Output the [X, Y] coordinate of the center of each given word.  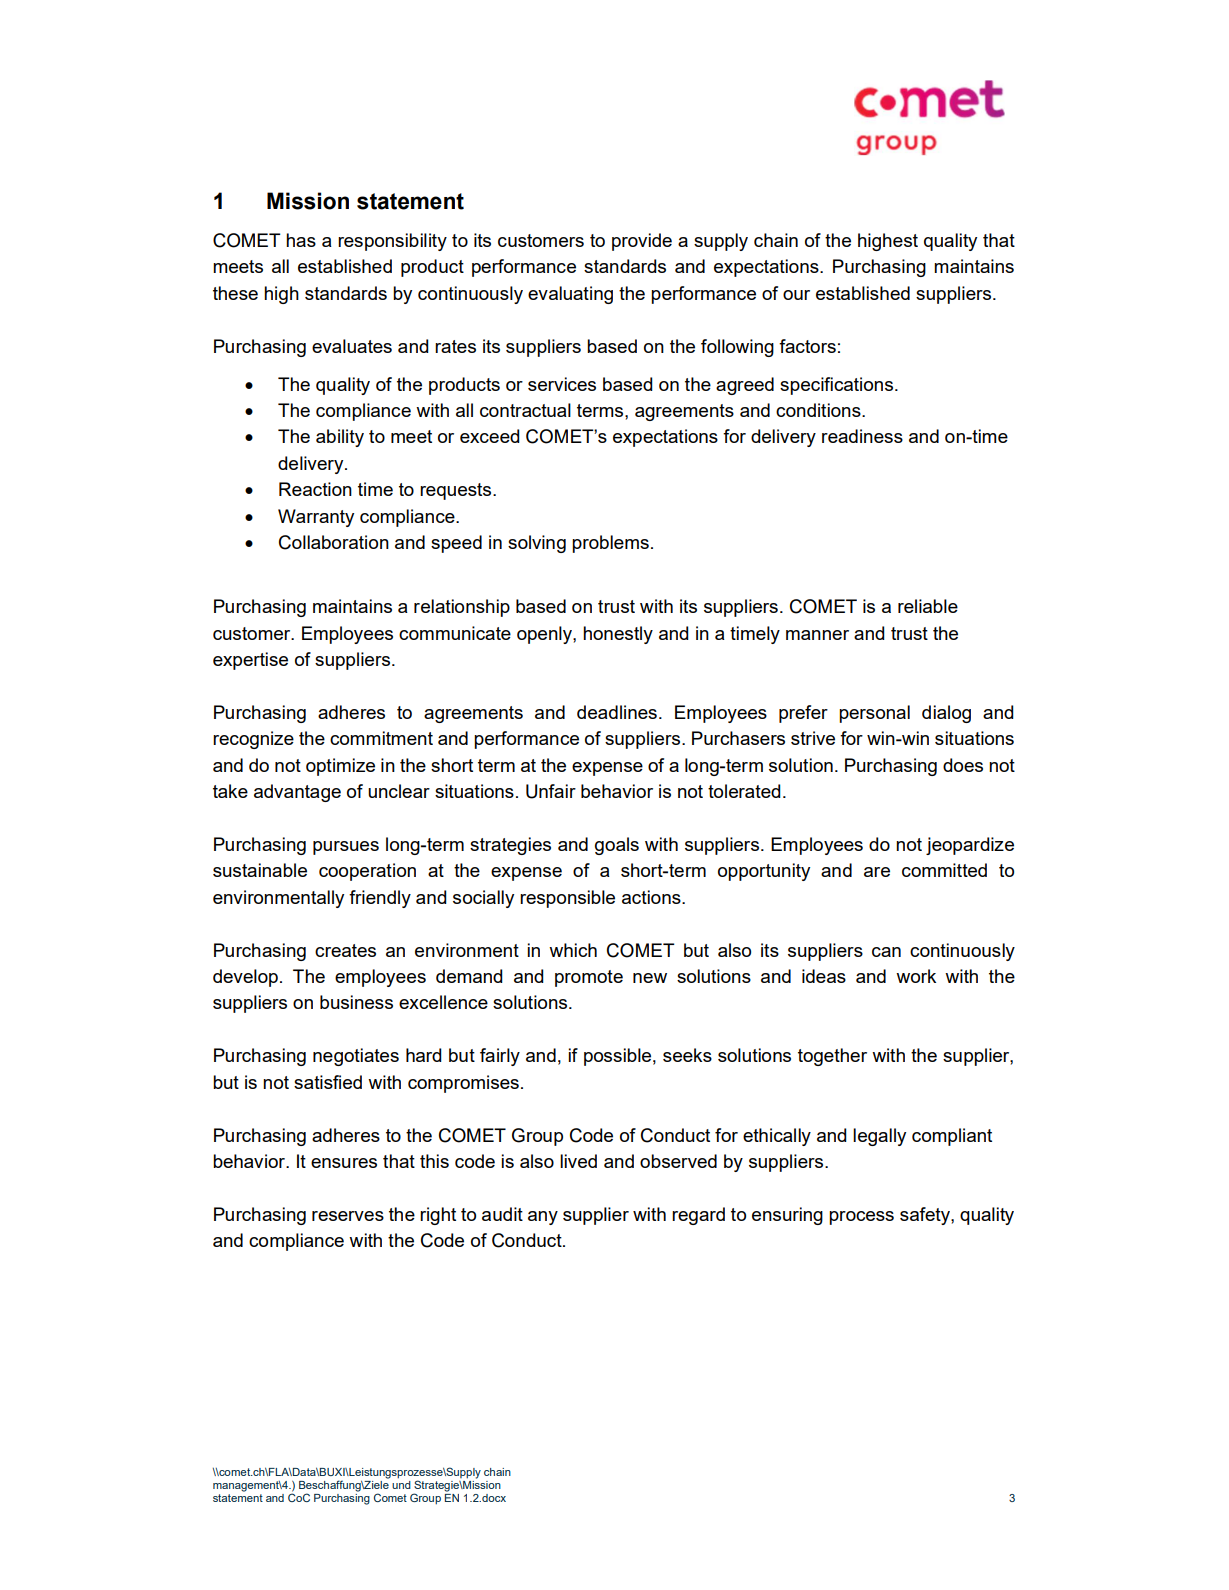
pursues [346, 848]
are [877, 872]
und [401, 1483]
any [543, 1218]
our [796, 295]
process [861, 1218]
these [235, 293]
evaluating [570, 295]
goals [617, 846]
